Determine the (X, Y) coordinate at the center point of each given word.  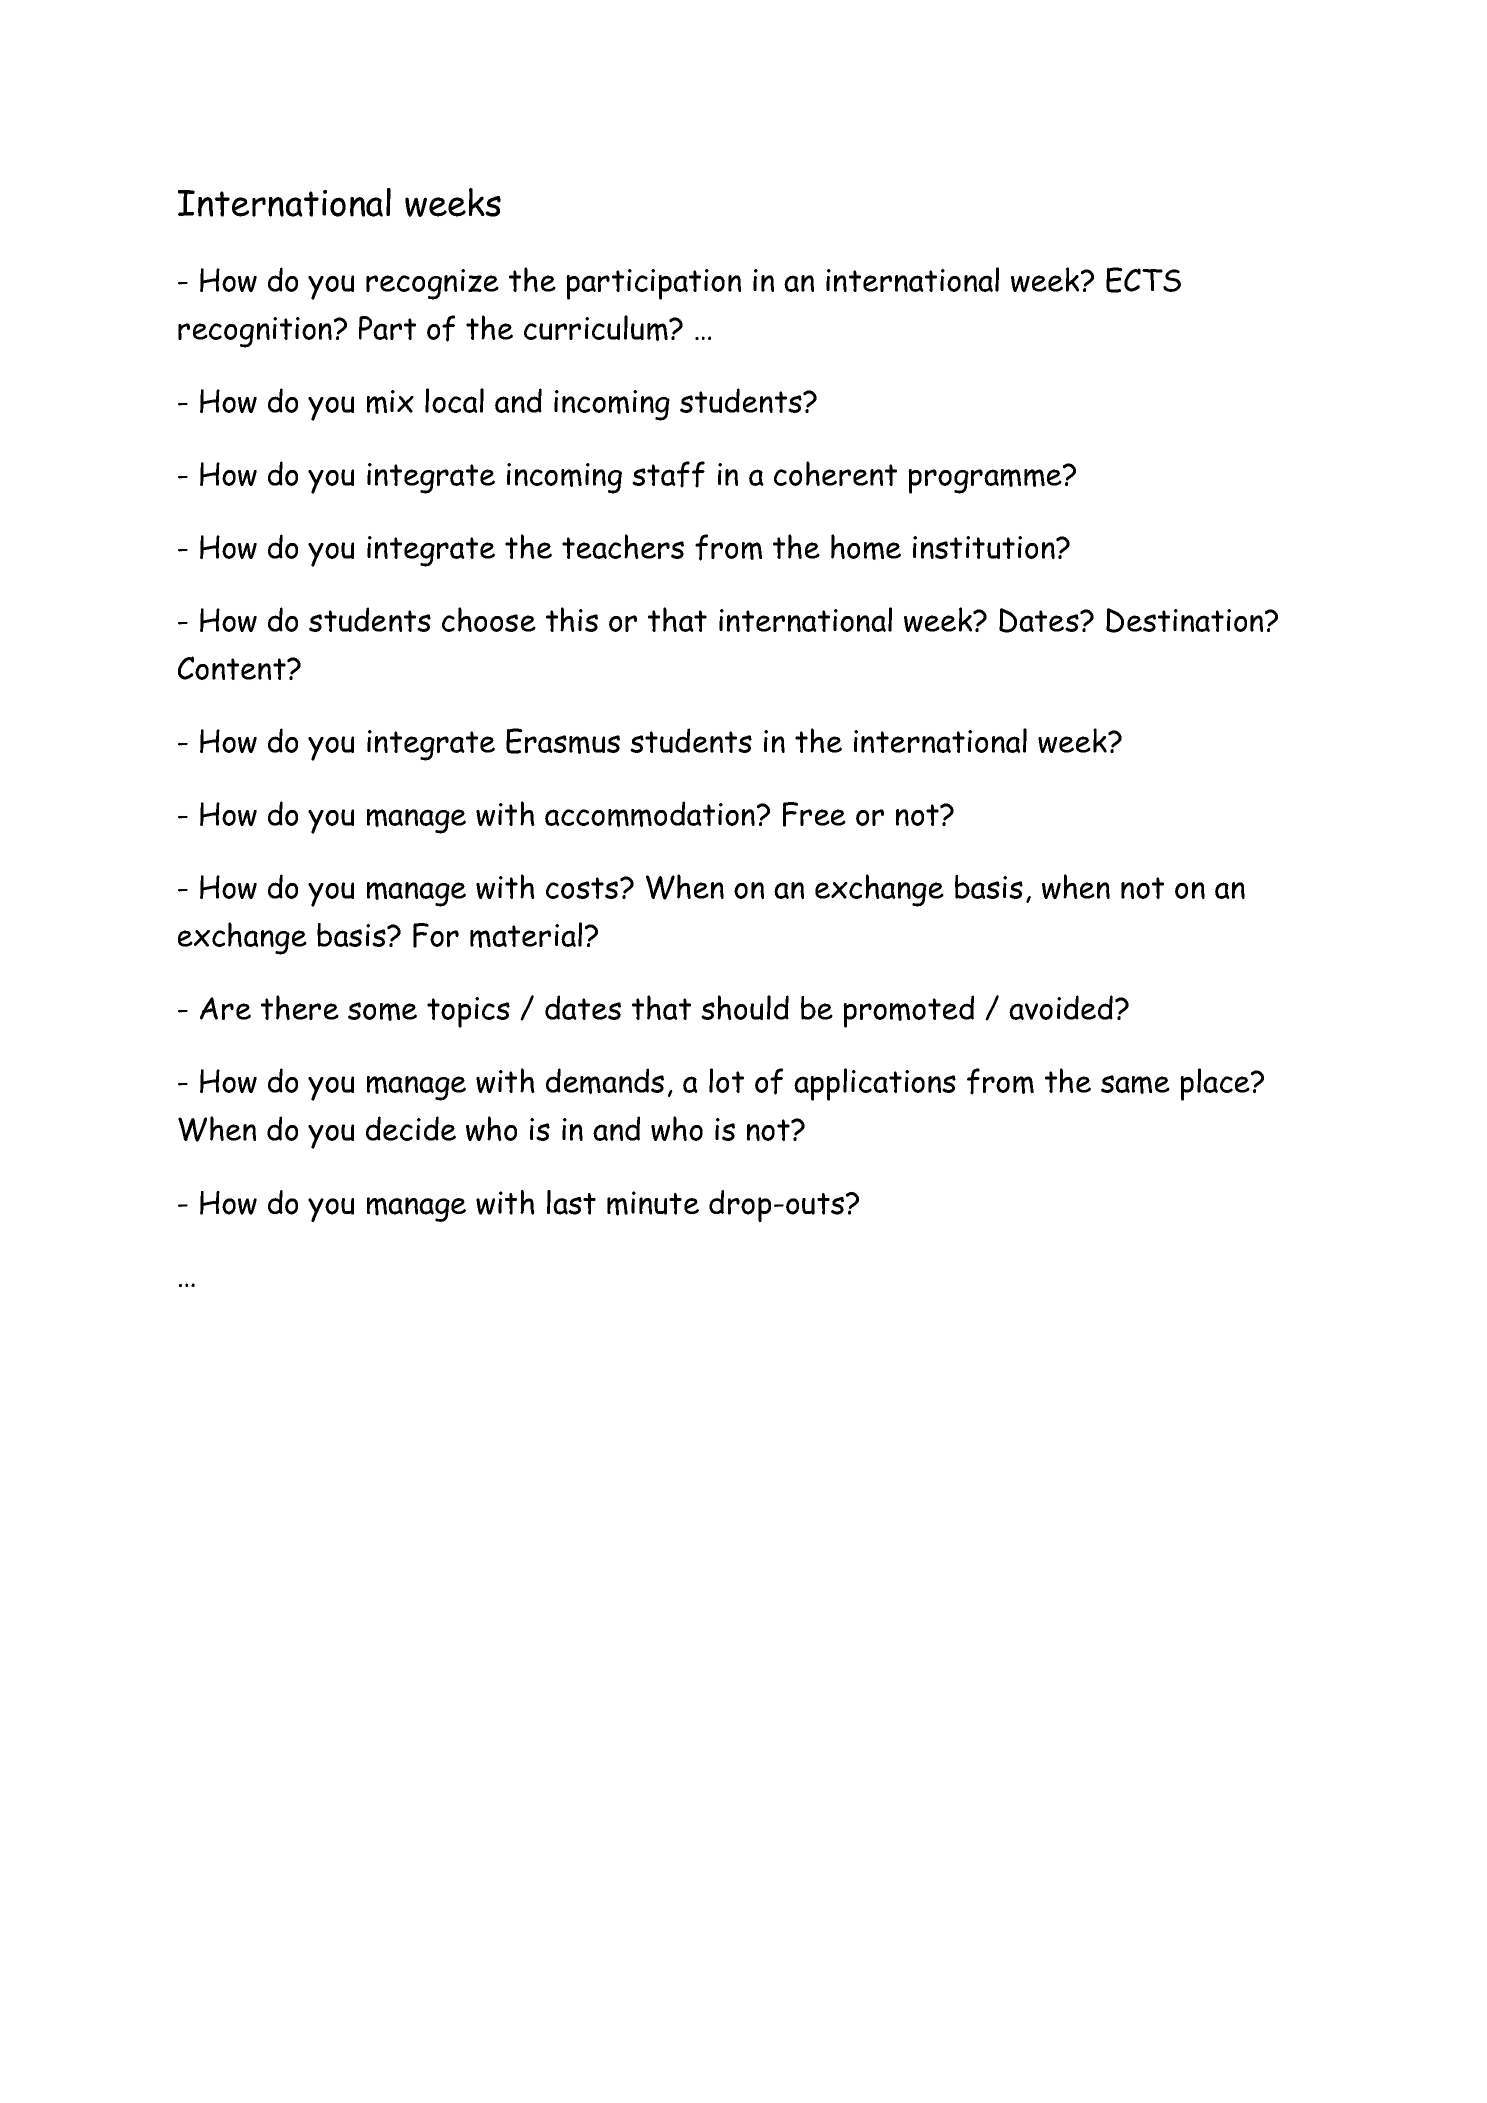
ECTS (1143, 280)
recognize (432, 284)
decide (411, 1128)
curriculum (597, 328)
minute (653, 1203)
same (1135, 1084)
